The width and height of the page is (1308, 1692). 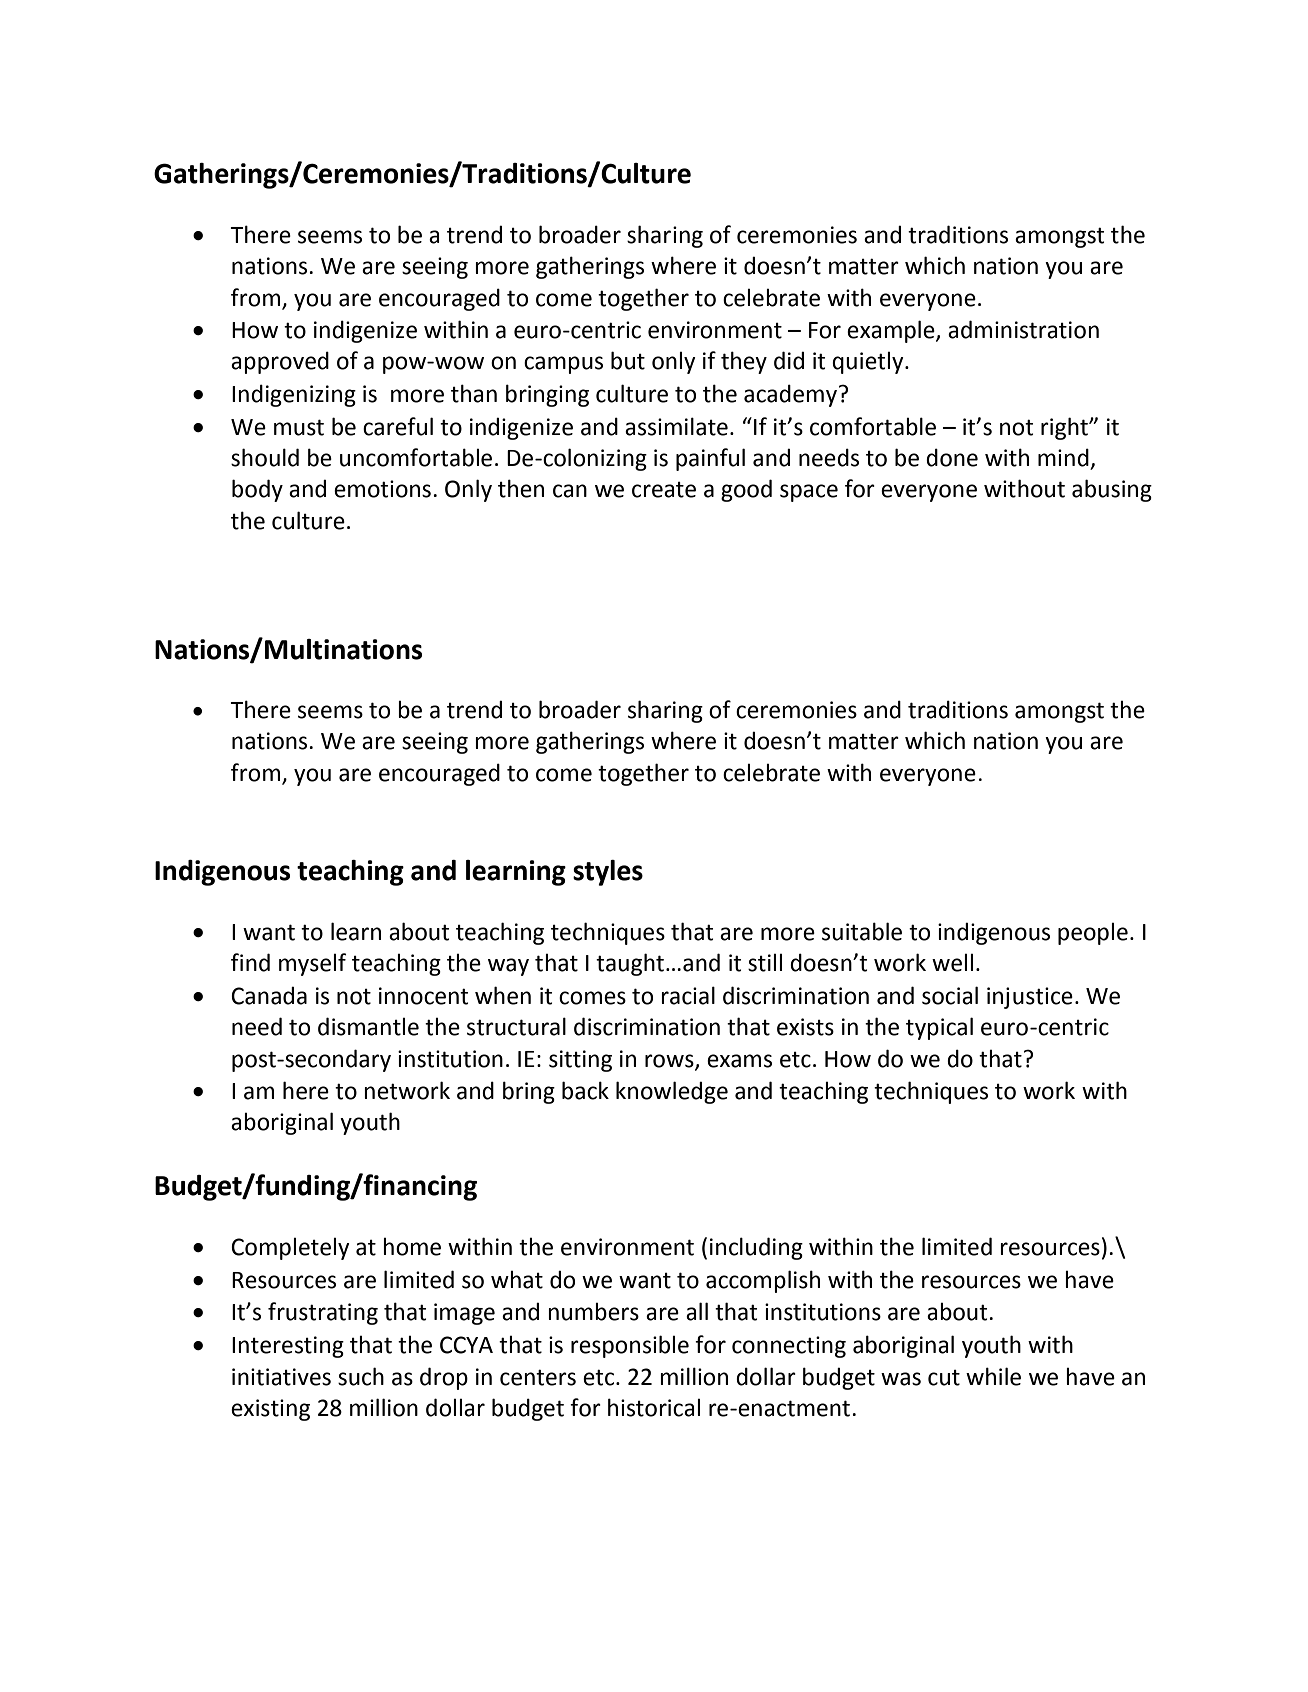 What do you see at coordinates (1030, 998) in the page?
I see `injustice` at bounding box center [1030, 998].
